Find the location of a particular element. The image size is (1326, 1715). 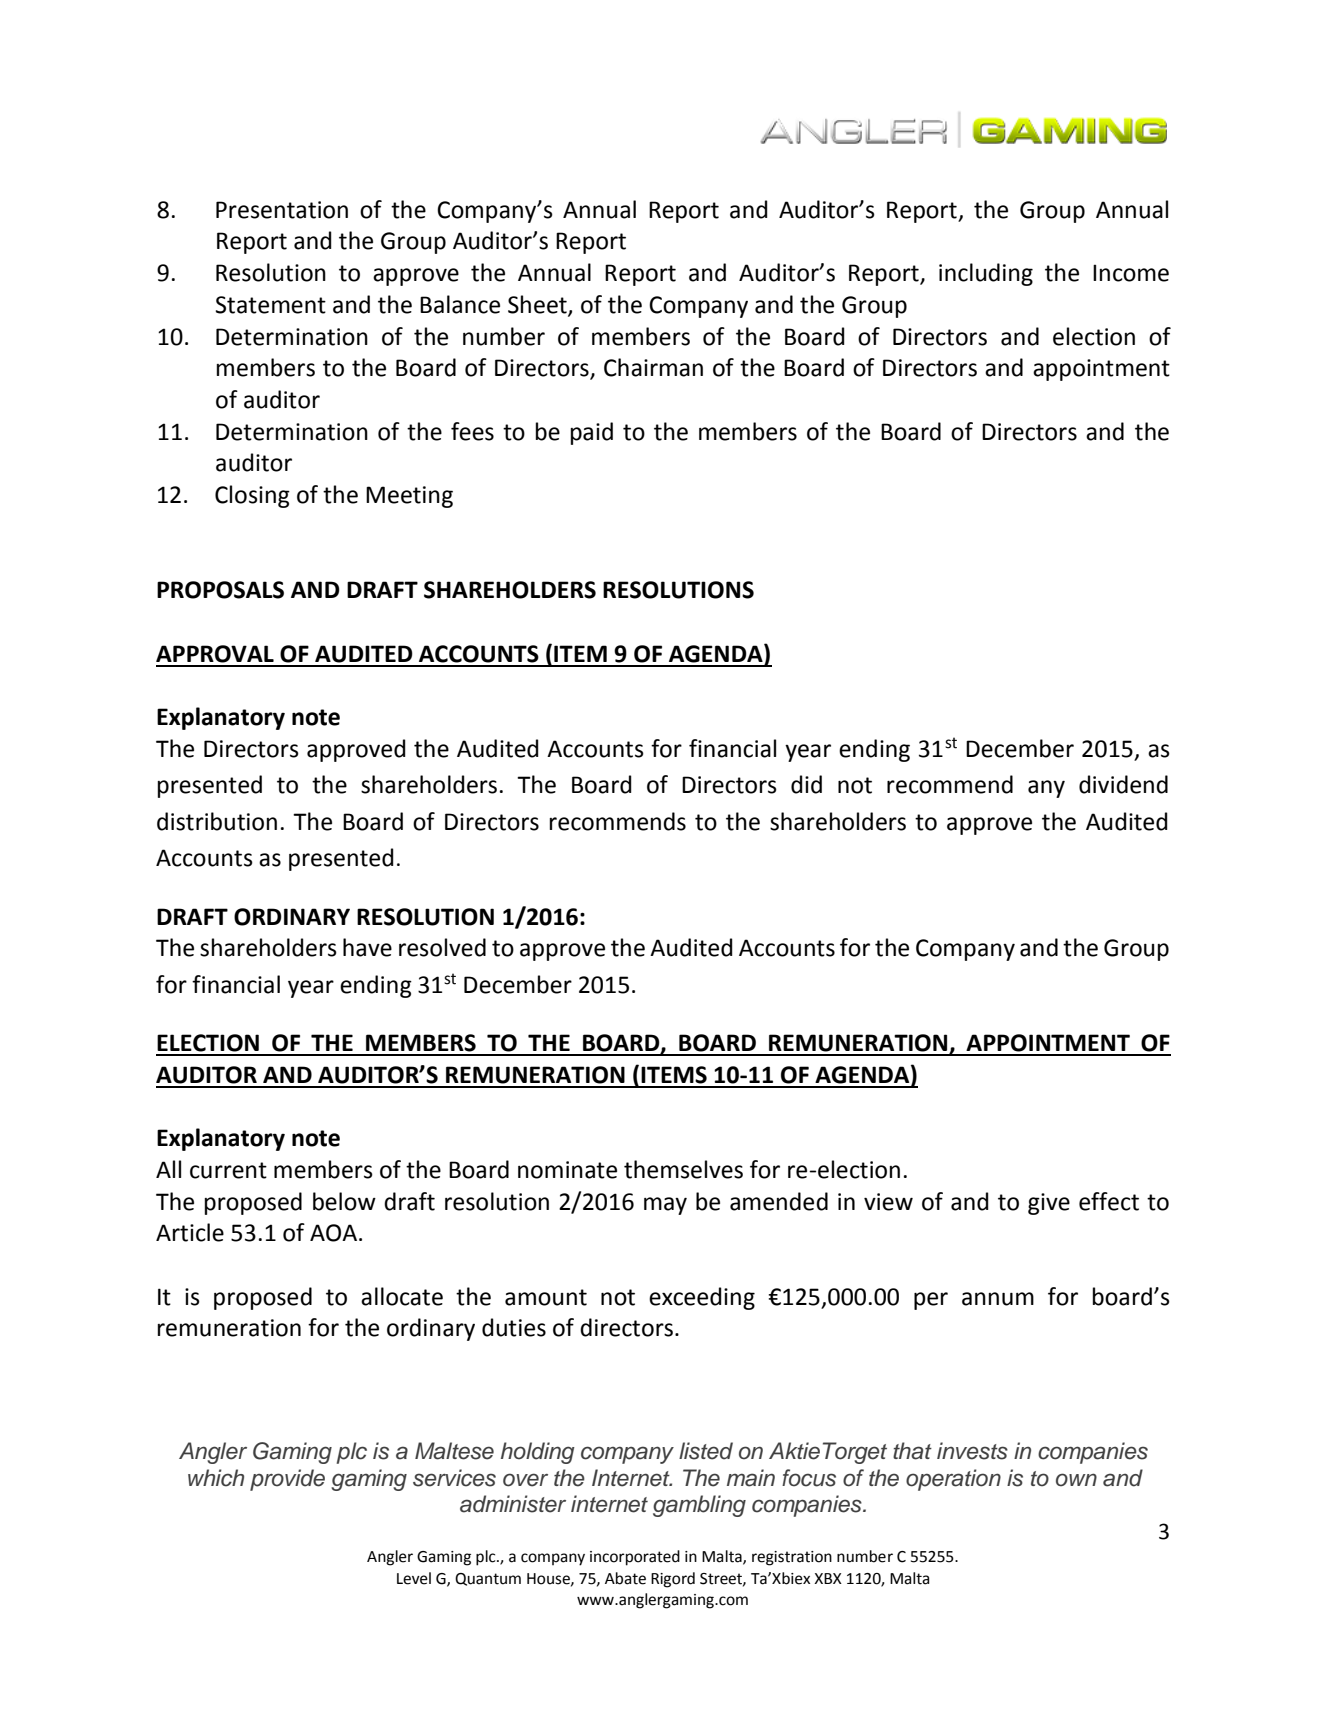

give is located at coordinates (1049, 1204).
